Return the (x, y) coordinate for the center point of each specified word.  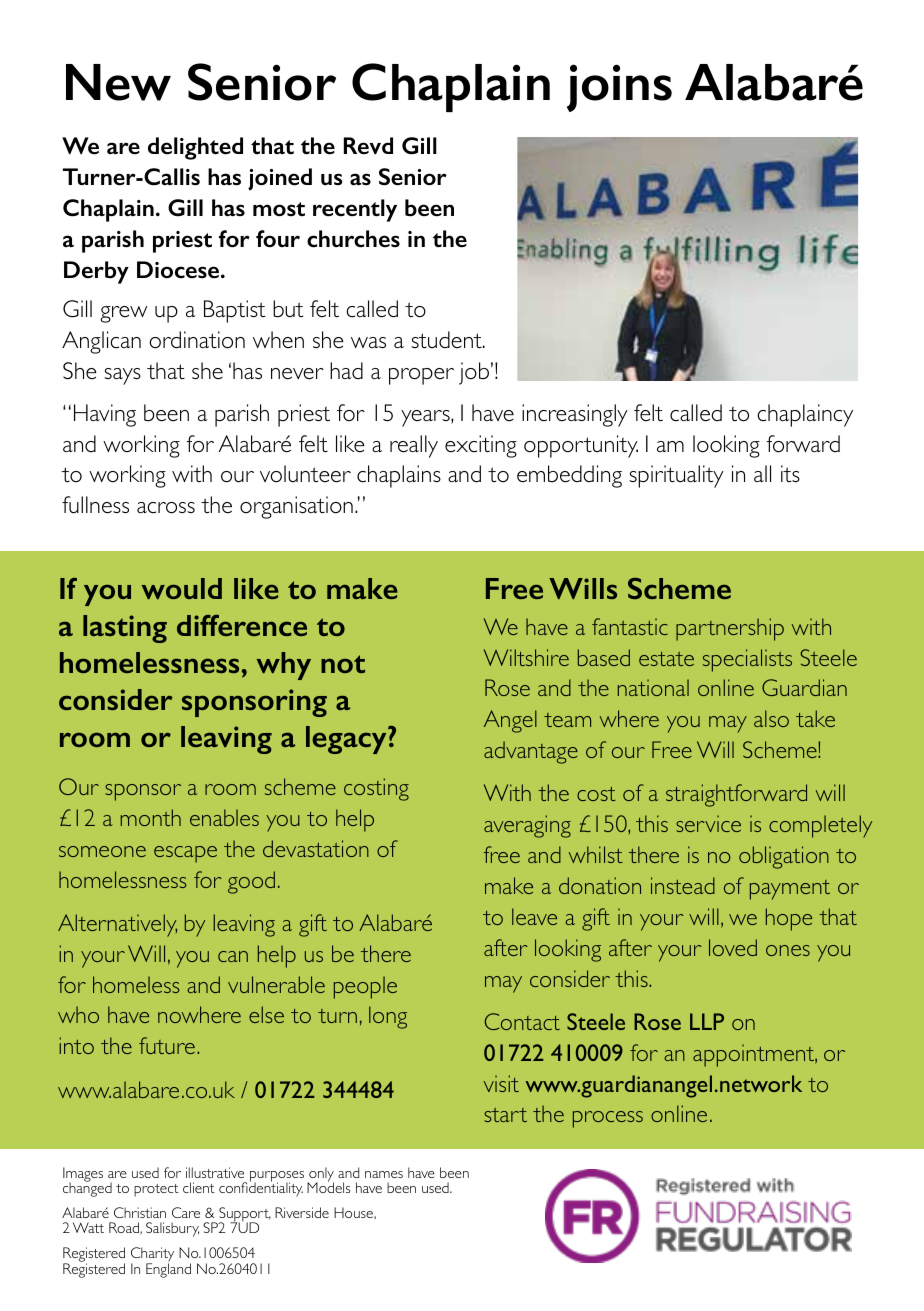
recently (355, 210)
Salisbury (172, 1229)
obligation (784, 857)
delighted (195, 148)
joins (619, 88)
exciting (481, 446)
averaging (527, 826)
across (166, 508)
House (354, 1213)
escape (185, 854)
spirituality (676, 476)
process (608, 1119)
